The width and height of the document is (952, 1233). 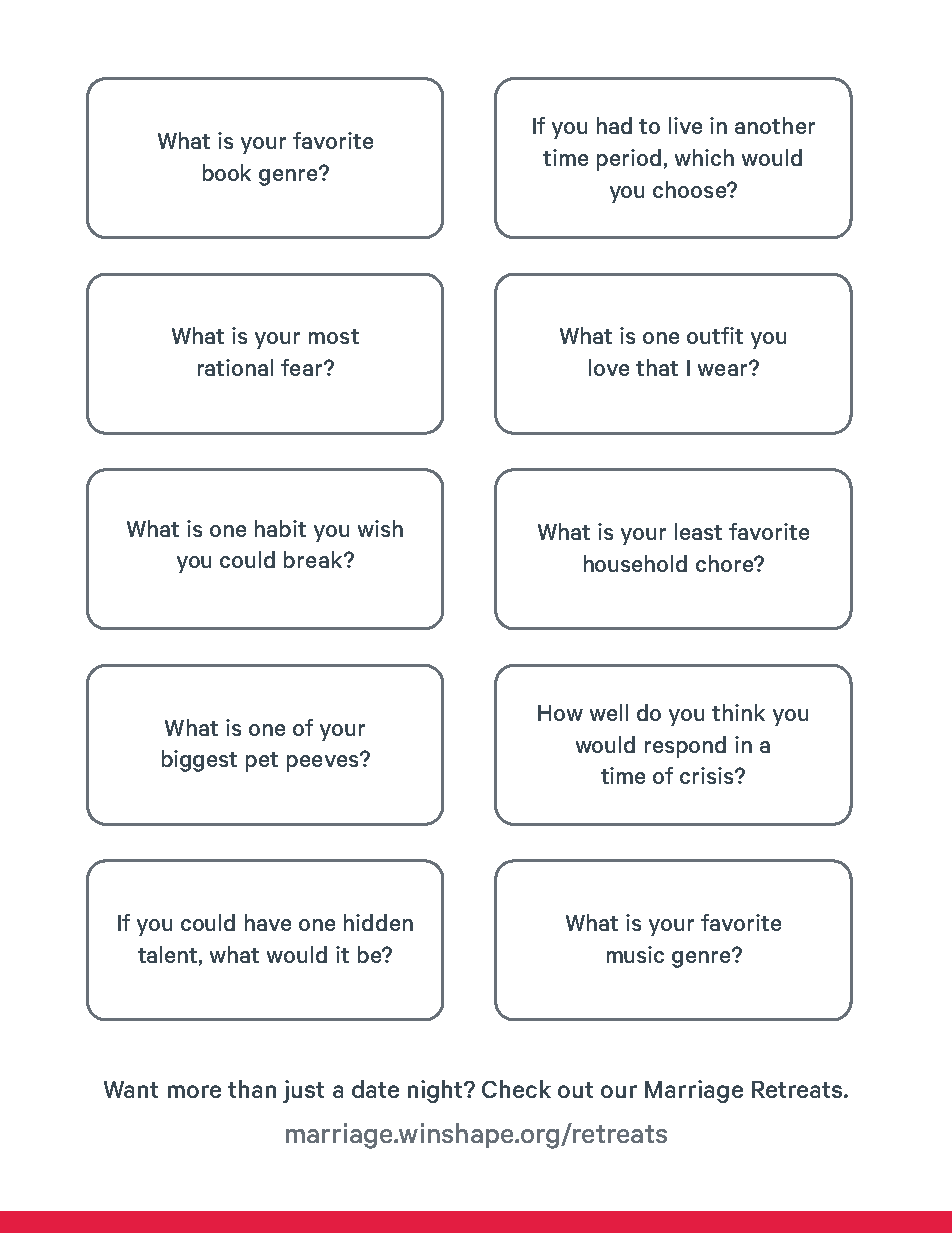 What do you see at coordinates (380, 528) in the document?
I see `wish` at bounding box center [380, 528].
